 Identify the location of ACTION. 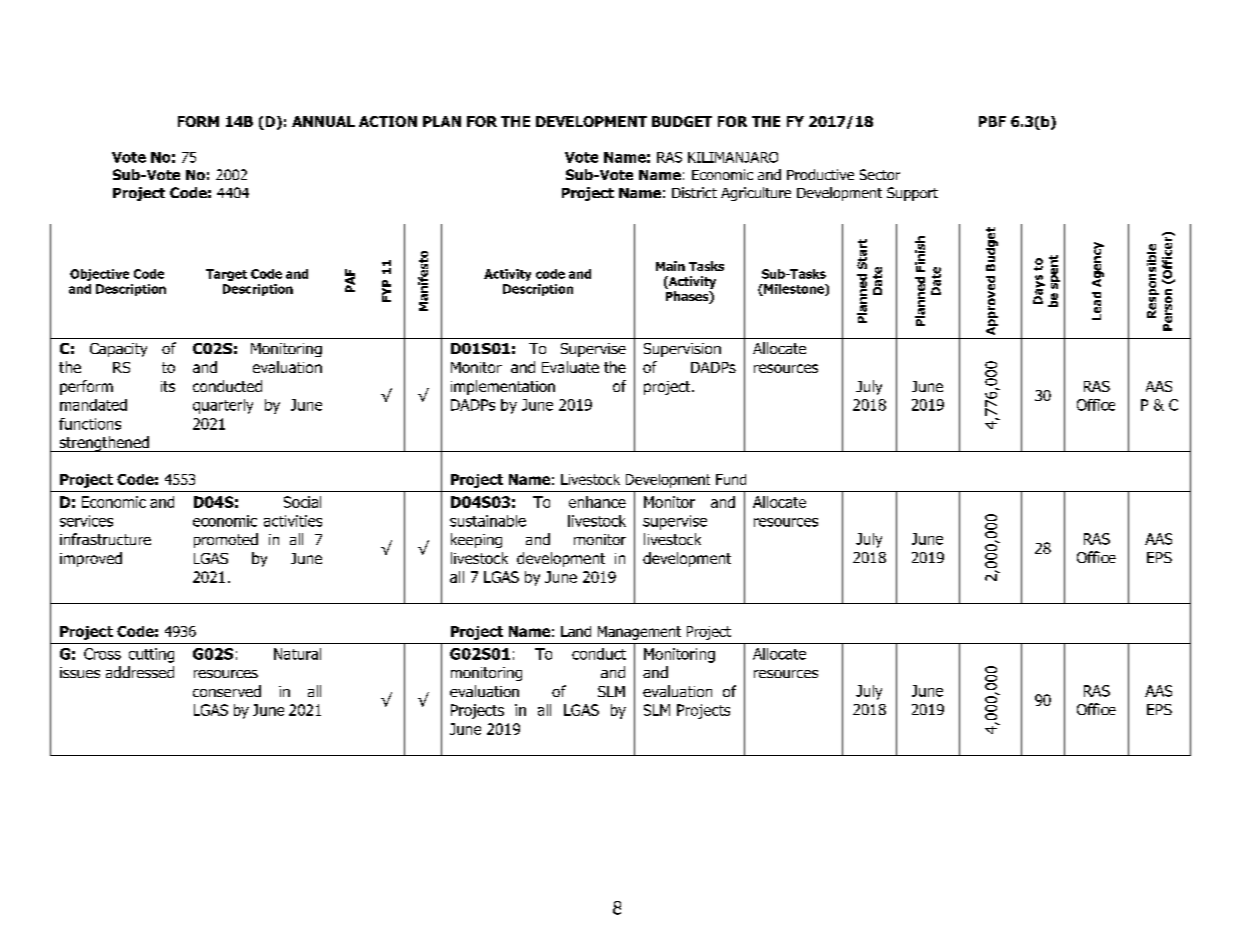
(388, 121).
